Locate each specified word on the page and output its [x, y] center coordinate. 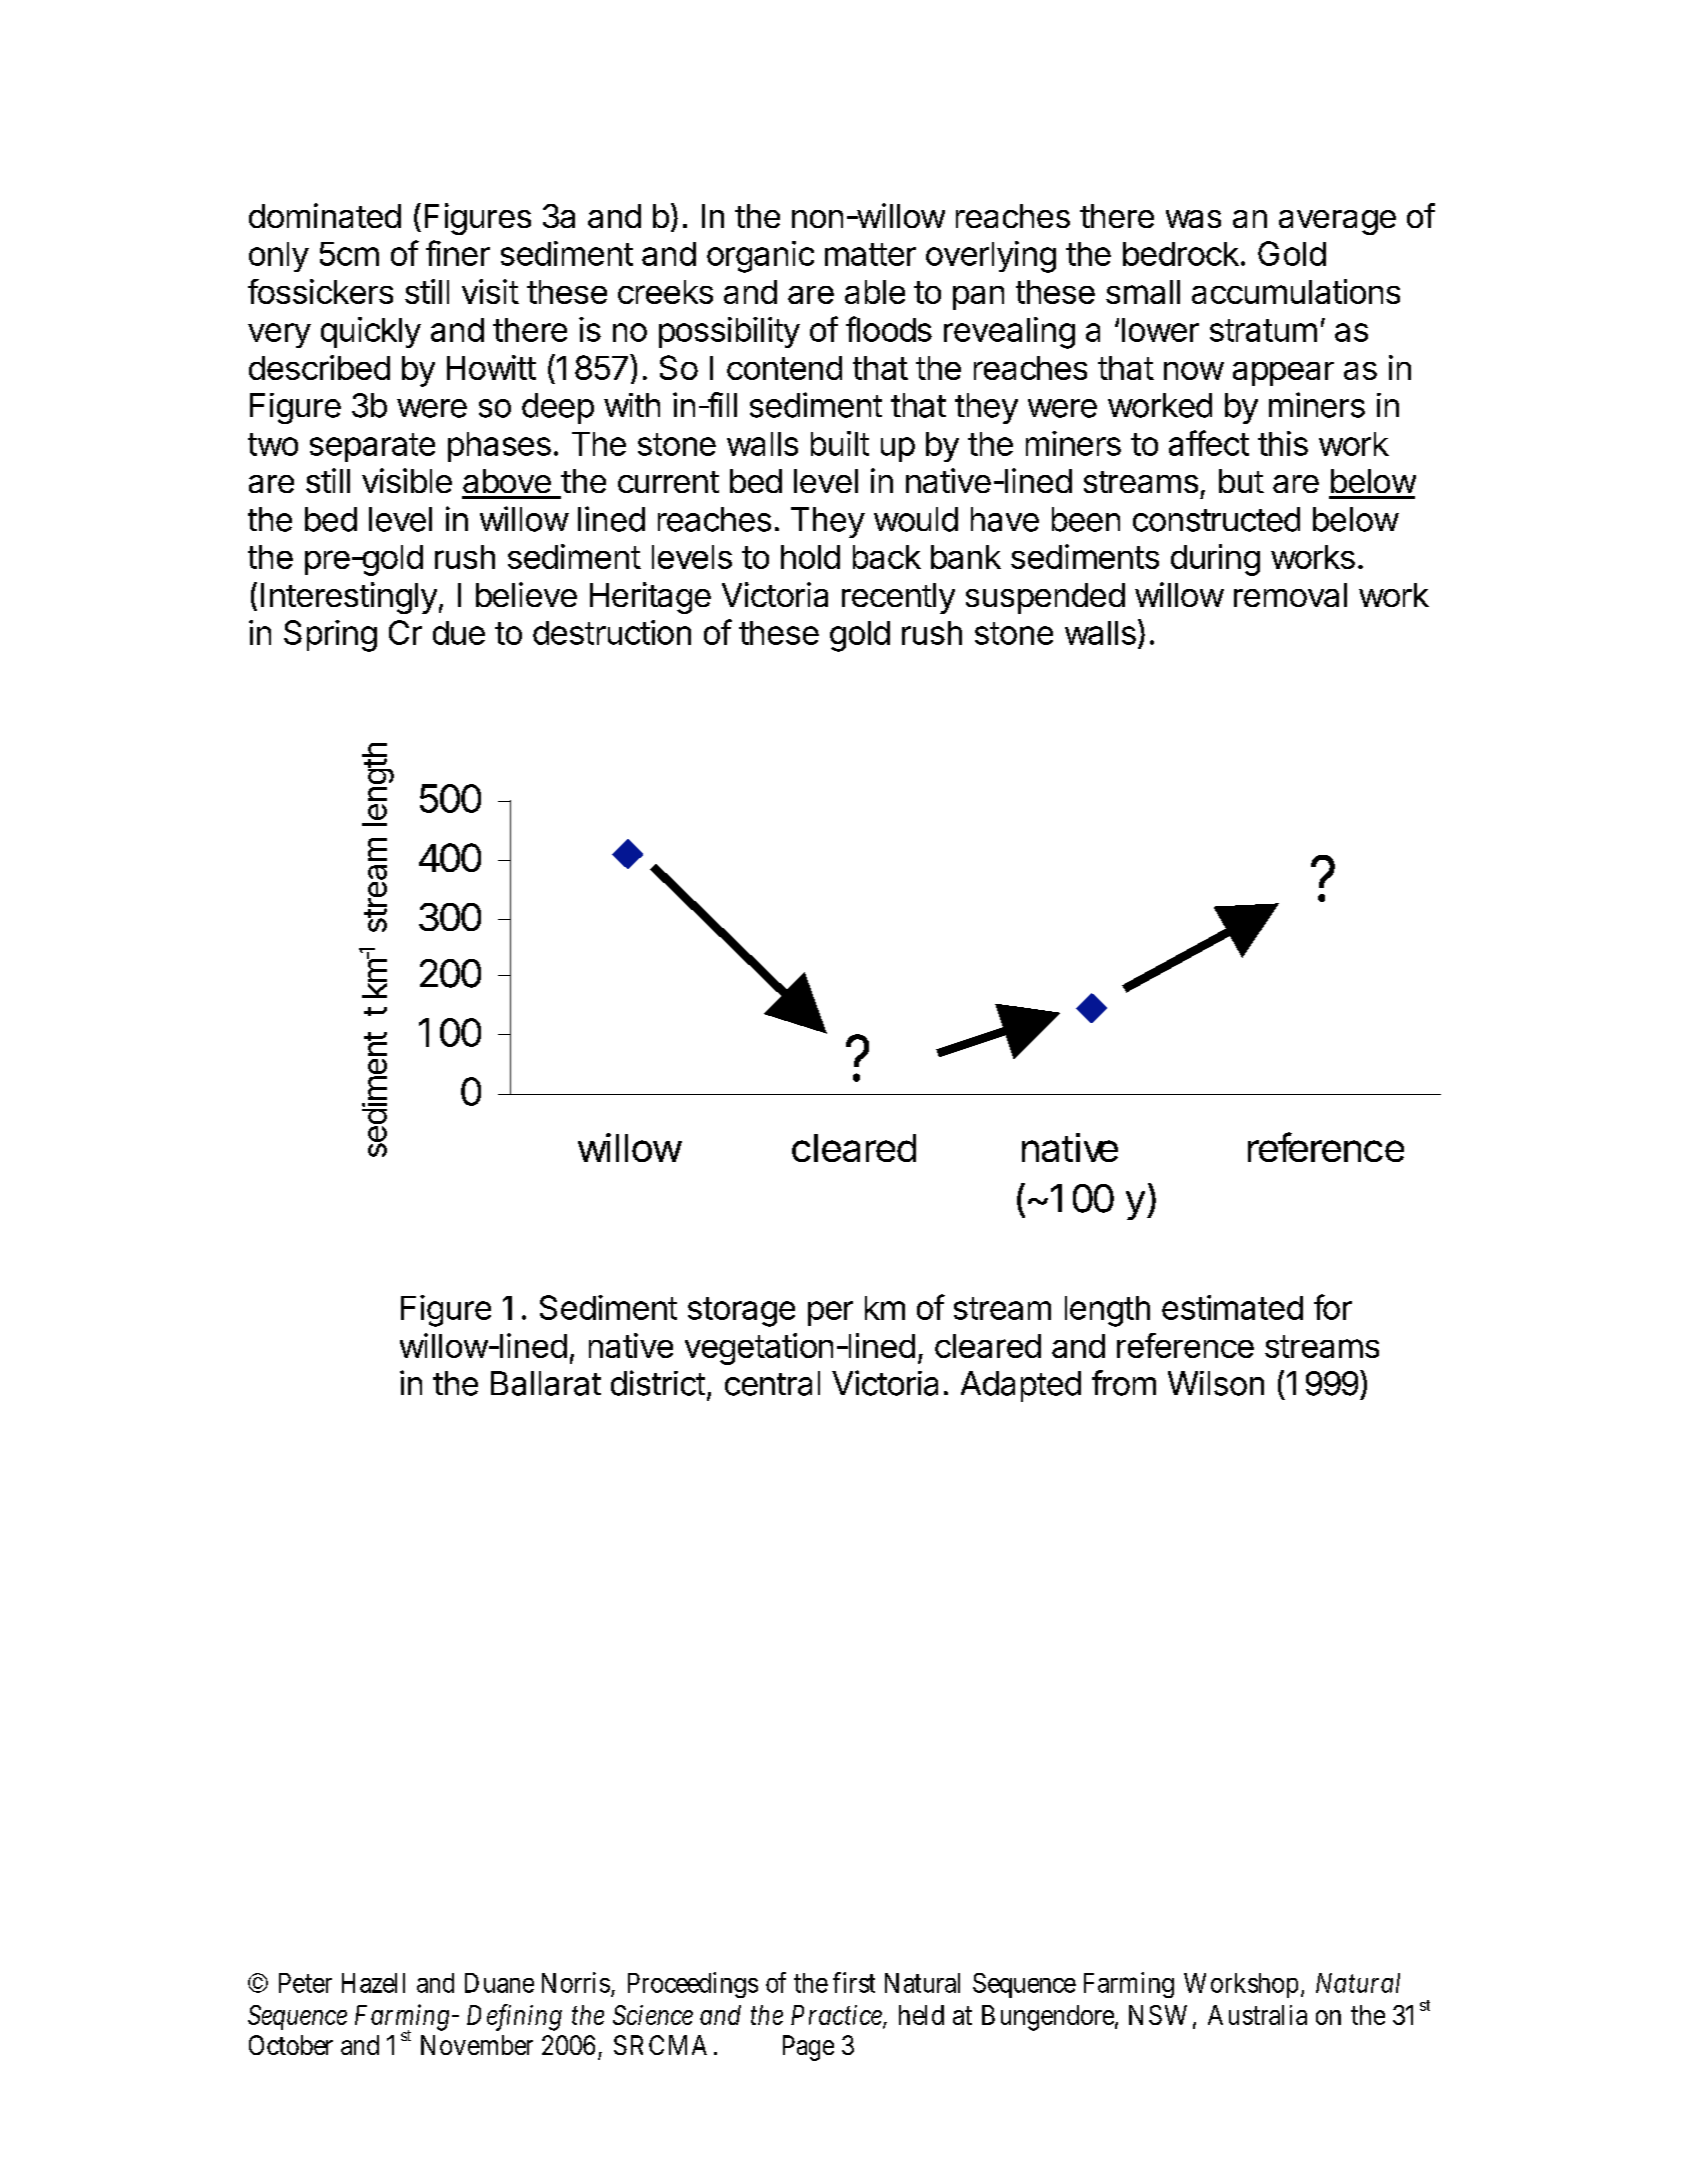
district [658, 1383]
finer [458, 253]
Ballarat [546, 1383]
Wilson [1216, 1383]
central [772, 1383]
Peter [305, 1983]
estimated [1232, 1307]
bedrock [1181, 254]
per [830, 1313]
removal [1290, 595]
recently [898, 598]
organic [760, 257]
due [459, 633]
